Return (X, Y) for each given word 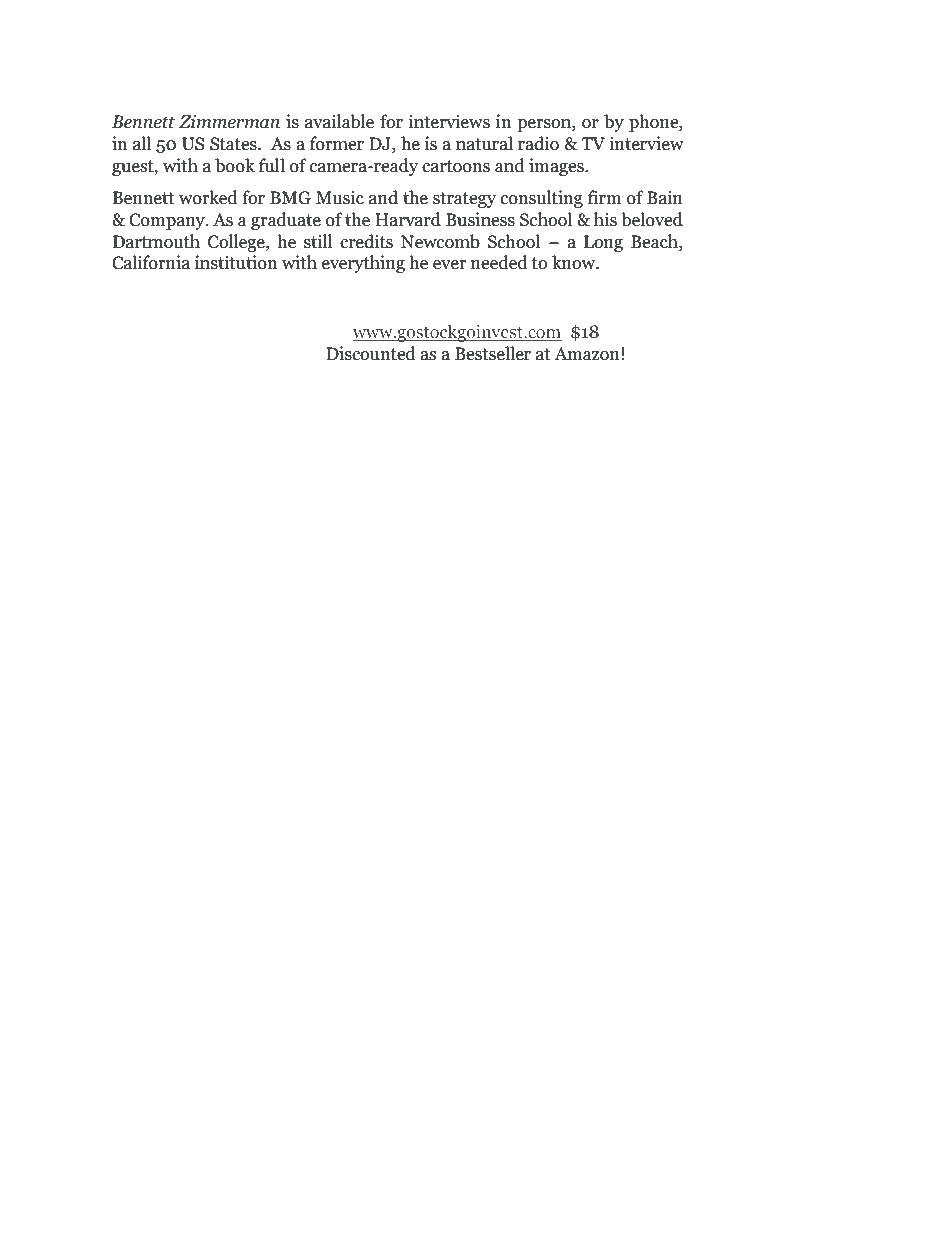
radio (538, 143)
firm (605, 197)
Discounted (371, 353)
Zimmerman (229, 122)
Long (603, 243)
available (339, 121)
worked (208, 197)
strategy (464, 200)
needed (499, 262)
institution (236, 262)
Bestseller (493, 353)
